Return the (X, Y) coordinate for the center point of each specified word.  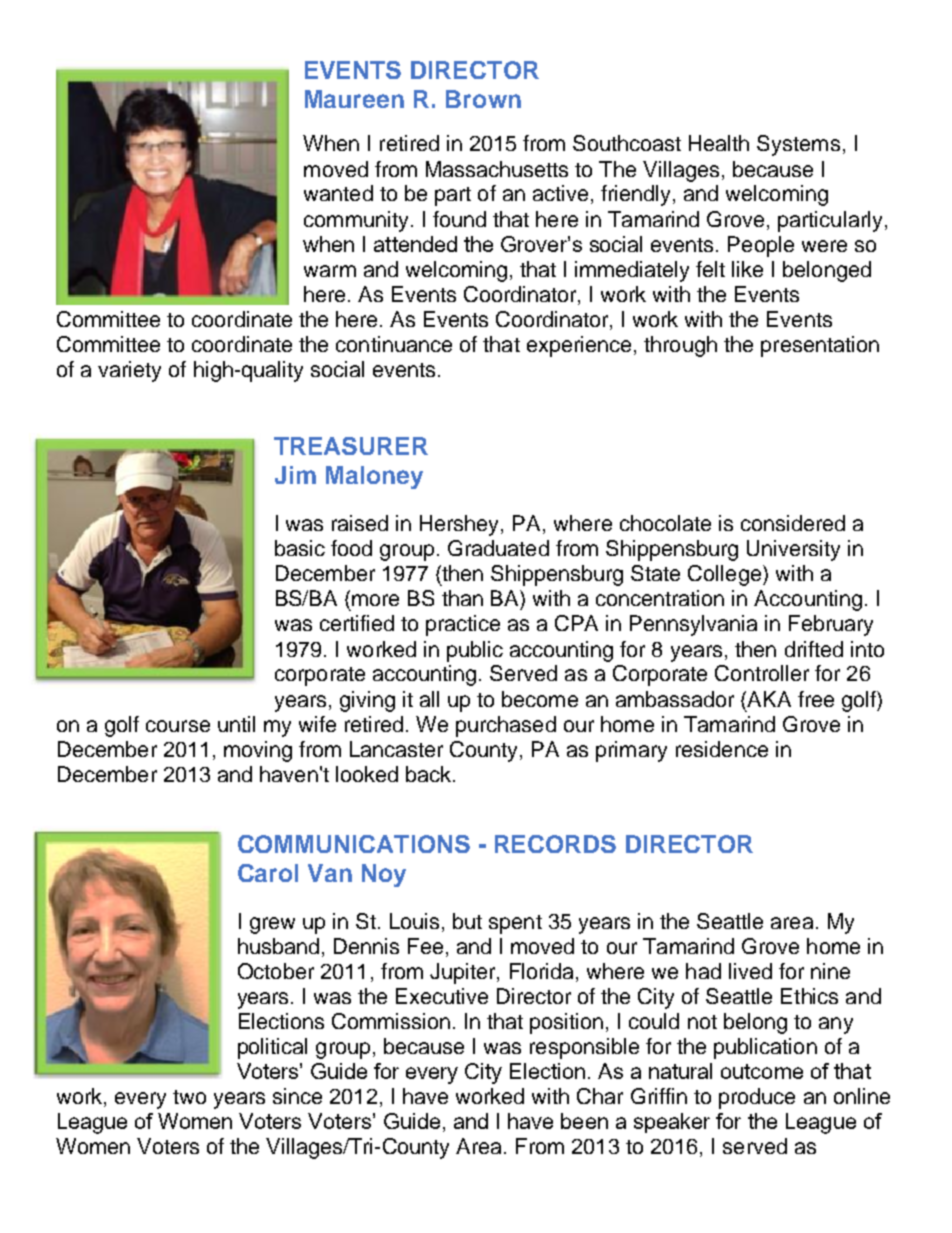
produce (757, 1098)
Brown (483, 99)
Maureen (354, 99)
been (584, 1121)
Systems (798, 145)
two (189, 1097)
